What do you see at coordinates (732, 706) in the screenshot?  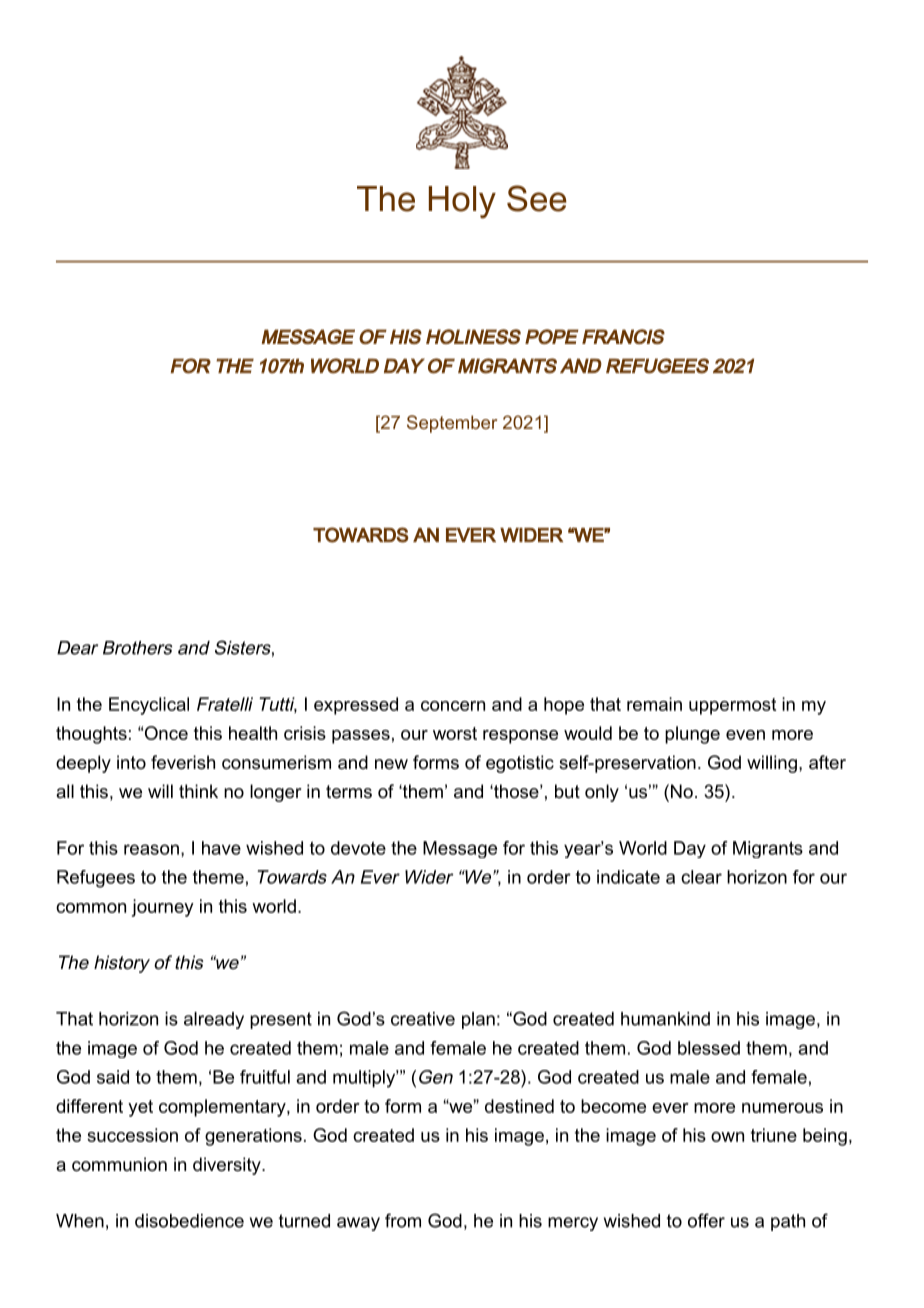 I see `uppermost` at bounding box center [732, 706].
